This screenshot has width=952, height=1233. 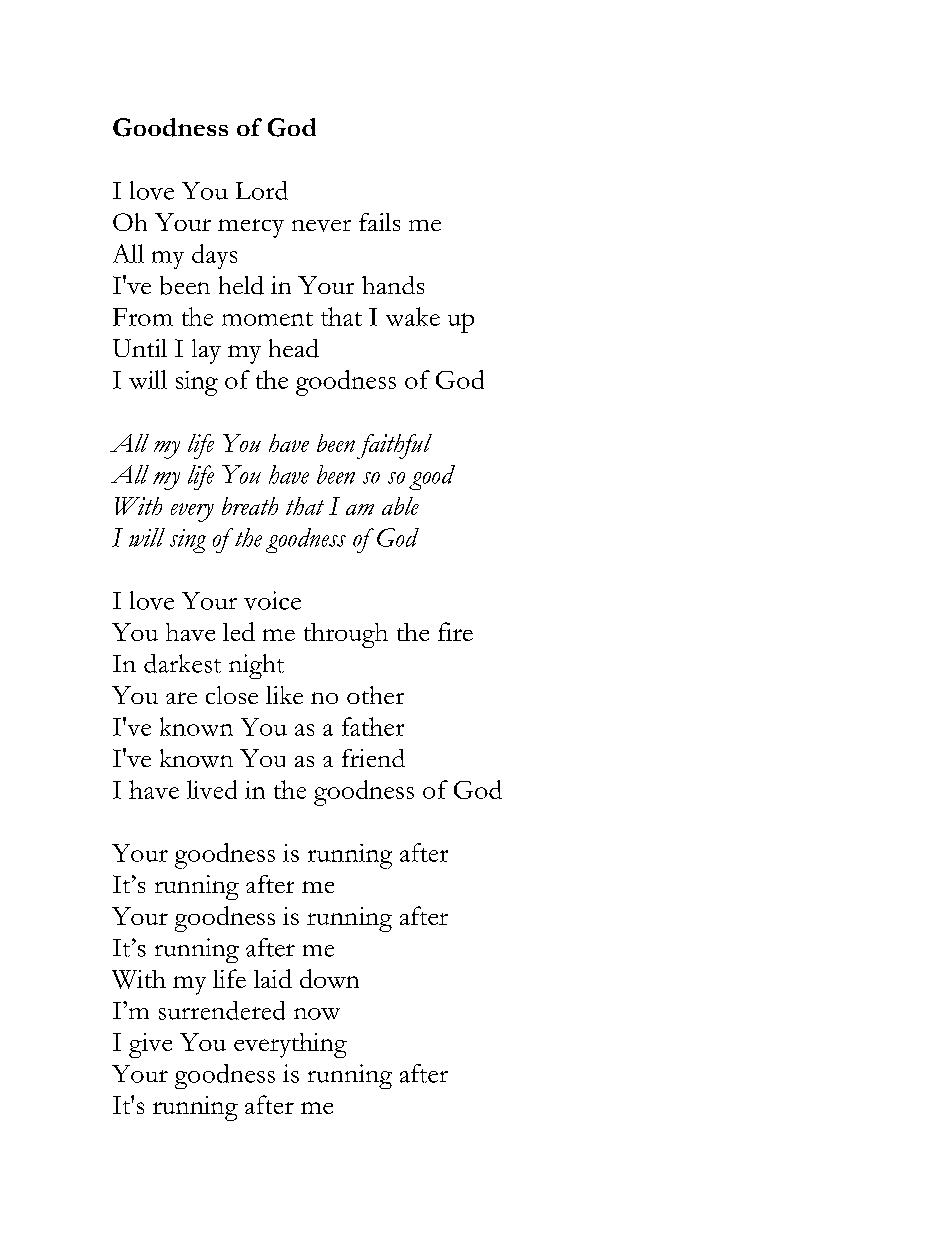 What do you see at coordinates (294, 348) in the screenshot?
I see `head` at bounding box center [294, 348].
